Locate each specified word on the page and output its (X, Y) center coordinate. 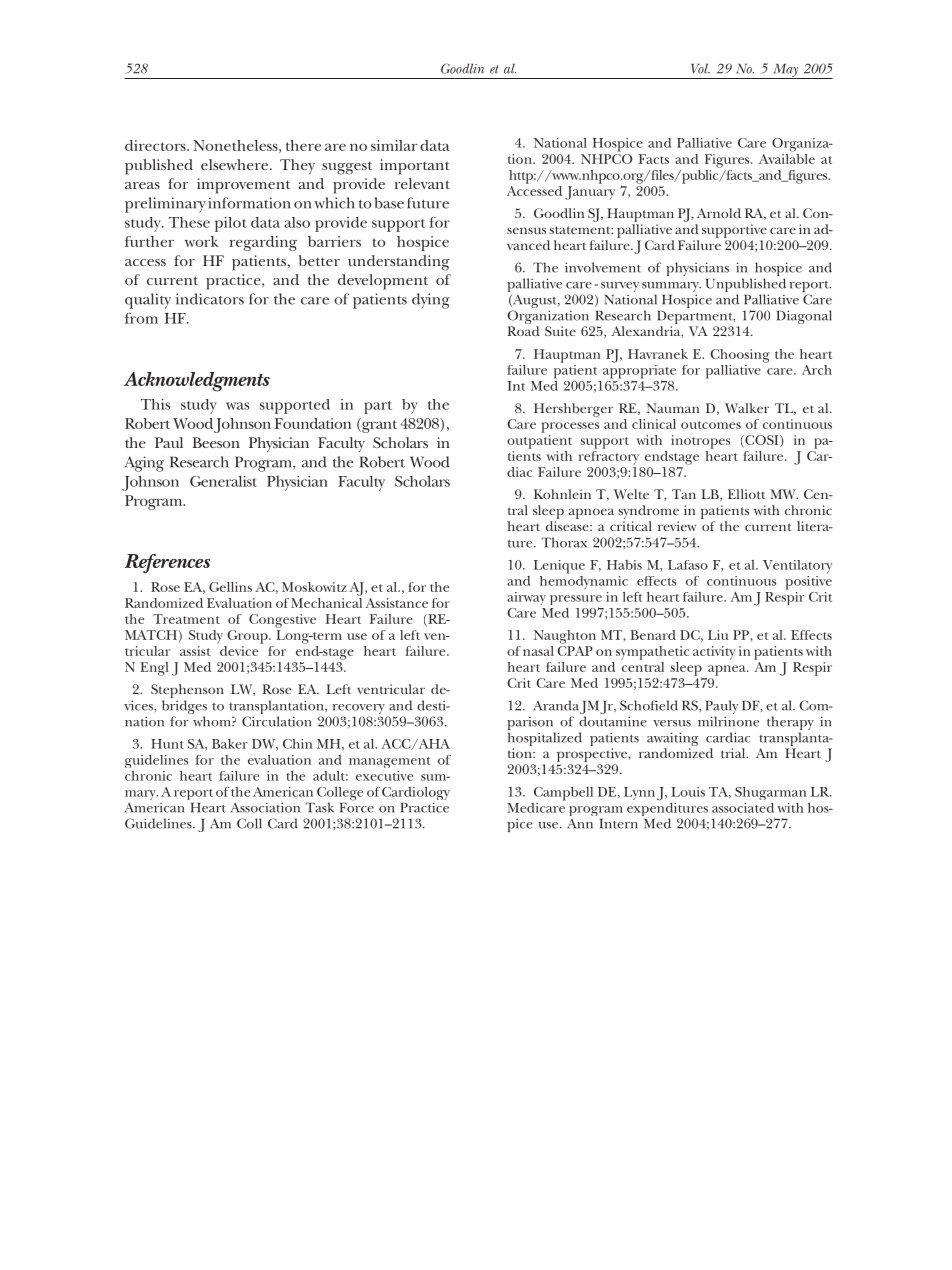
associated (743, 808)
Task (320, 807)
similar (394, 145)
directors (156, 145)
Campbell (563, 794)
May (785, 71)
